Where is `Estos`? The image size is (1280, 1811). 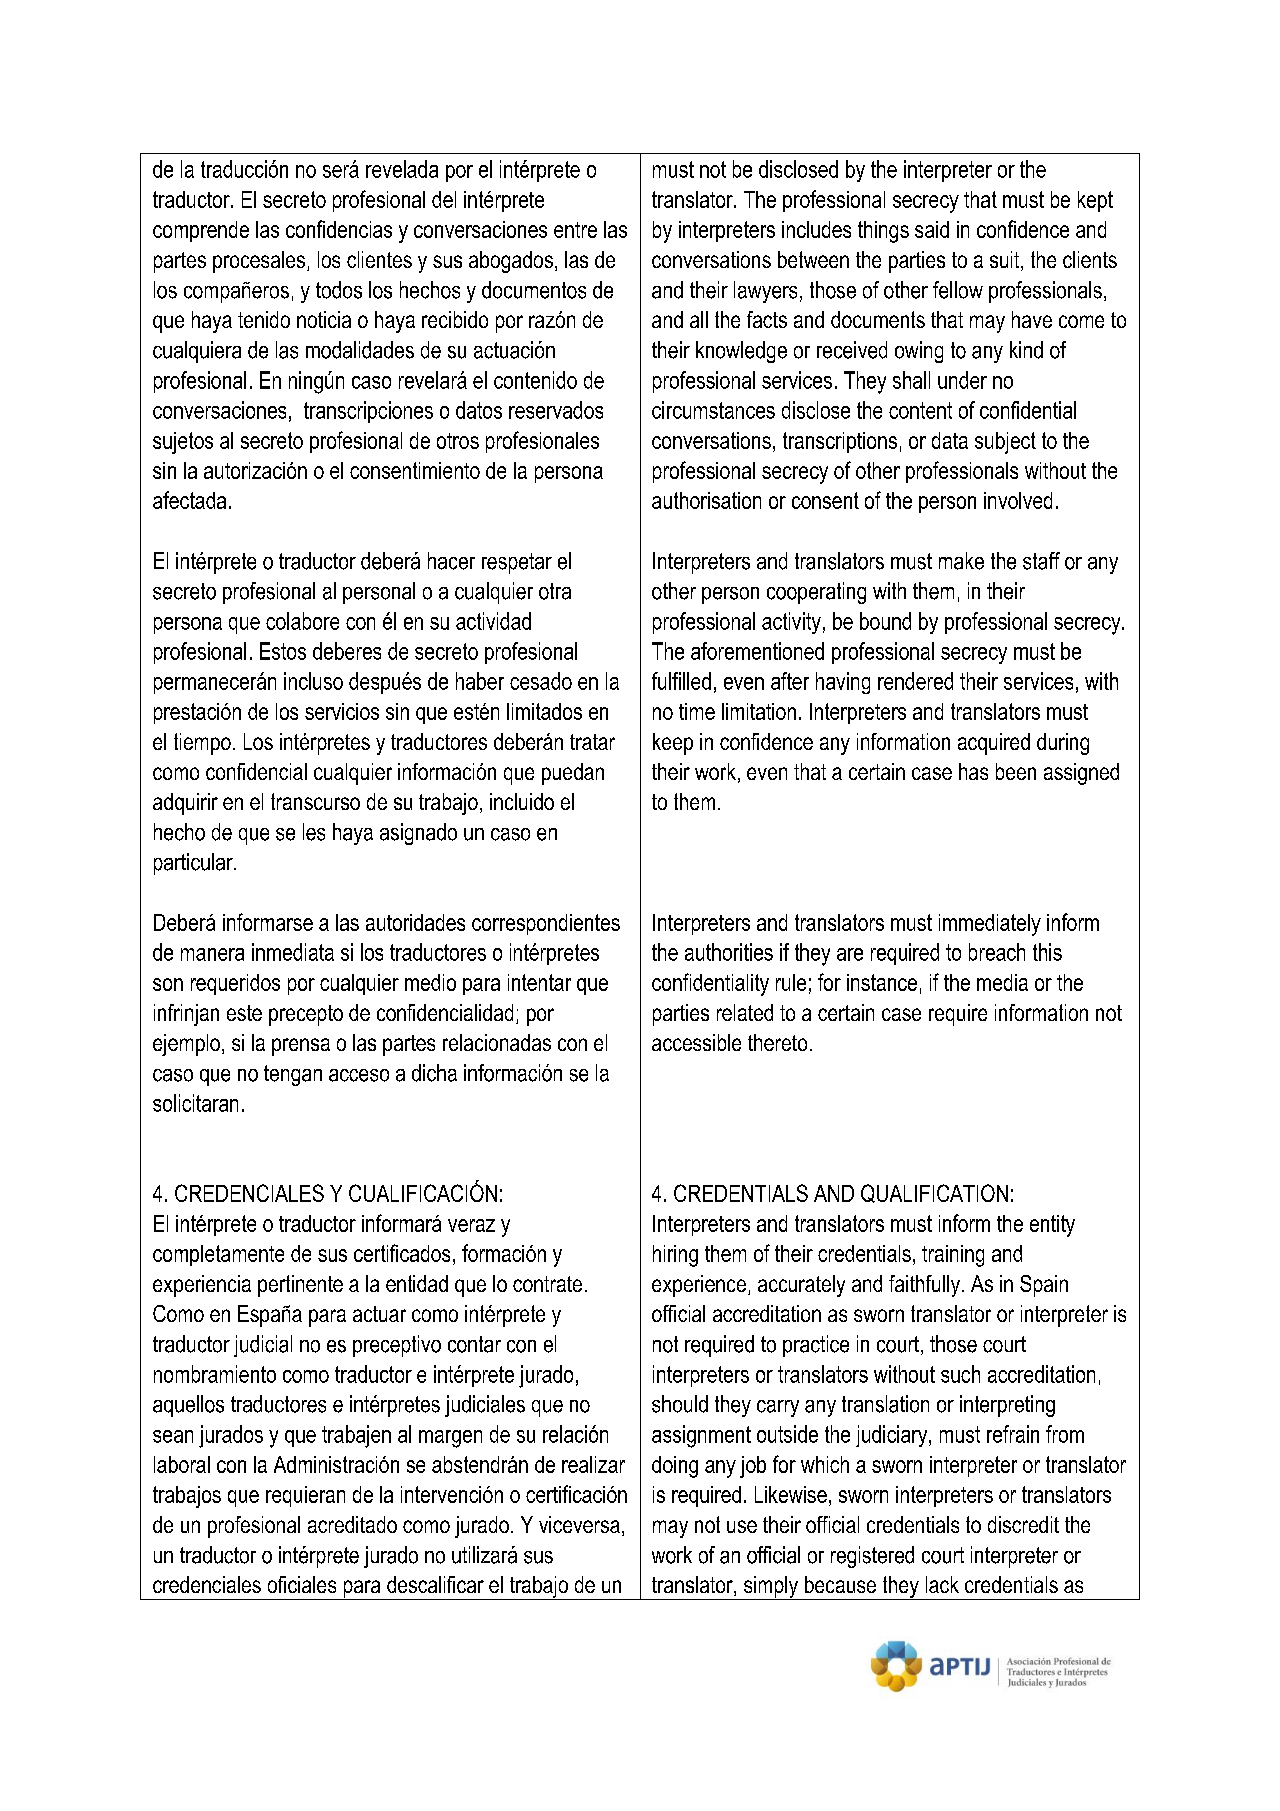 Estos is located at coordinates (283, 651).
